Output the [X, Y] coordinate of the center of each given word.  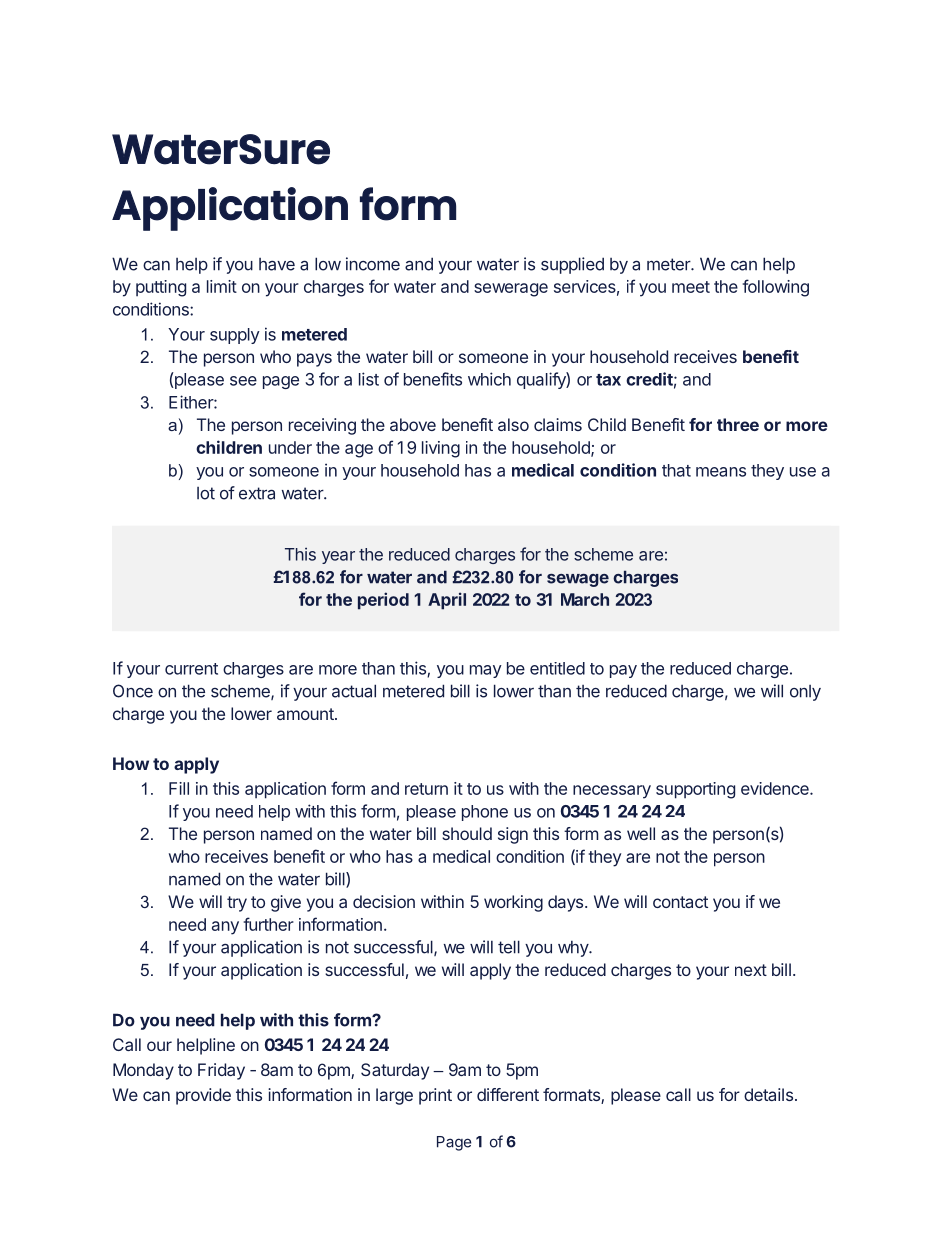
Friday [221, 1071]
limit [222, 286]
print [435, 1096]
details [768, 1094]
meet [691, 287]
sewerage [511, 290]
